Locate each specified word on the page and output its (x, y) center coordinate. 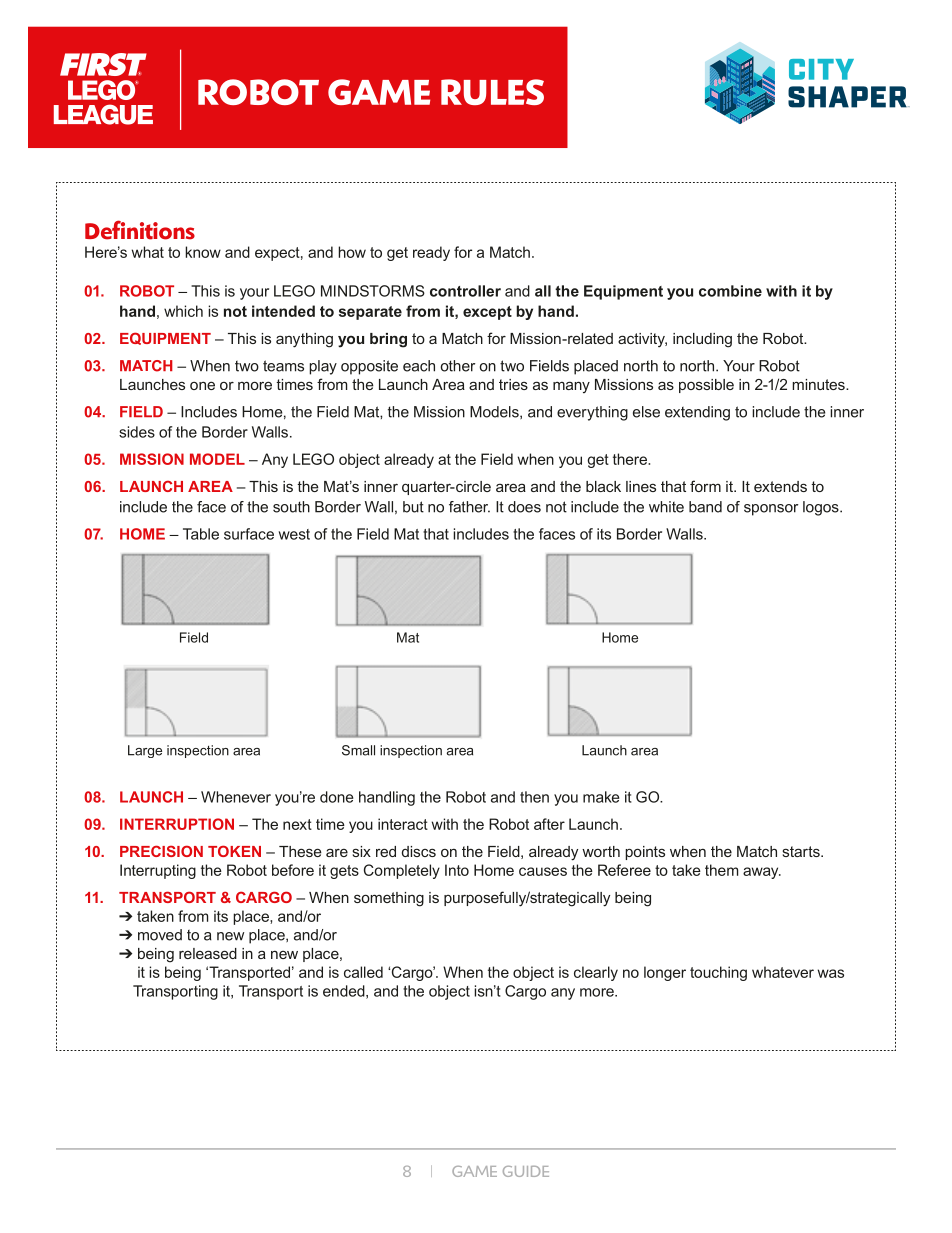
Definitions (140, 230)
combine (730, 291)
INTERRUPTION (177, 824)
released (208, 953)
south (291, 507)
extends (780, 486)
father (469, 507)
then (534, 797)
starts (802, 851)
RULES (492, 92)
